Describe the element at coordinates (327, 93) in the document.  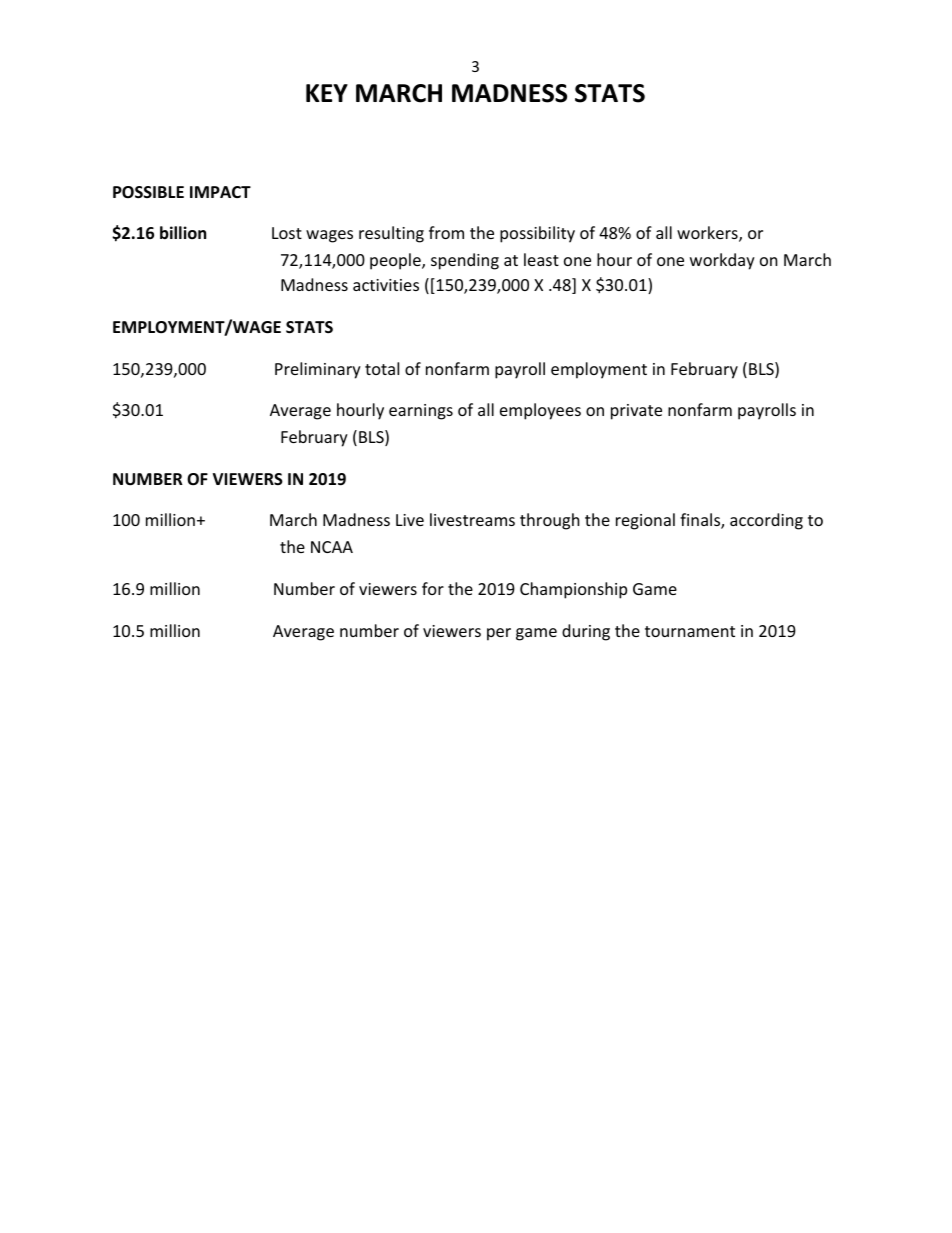
I see `KEY` at that location.
